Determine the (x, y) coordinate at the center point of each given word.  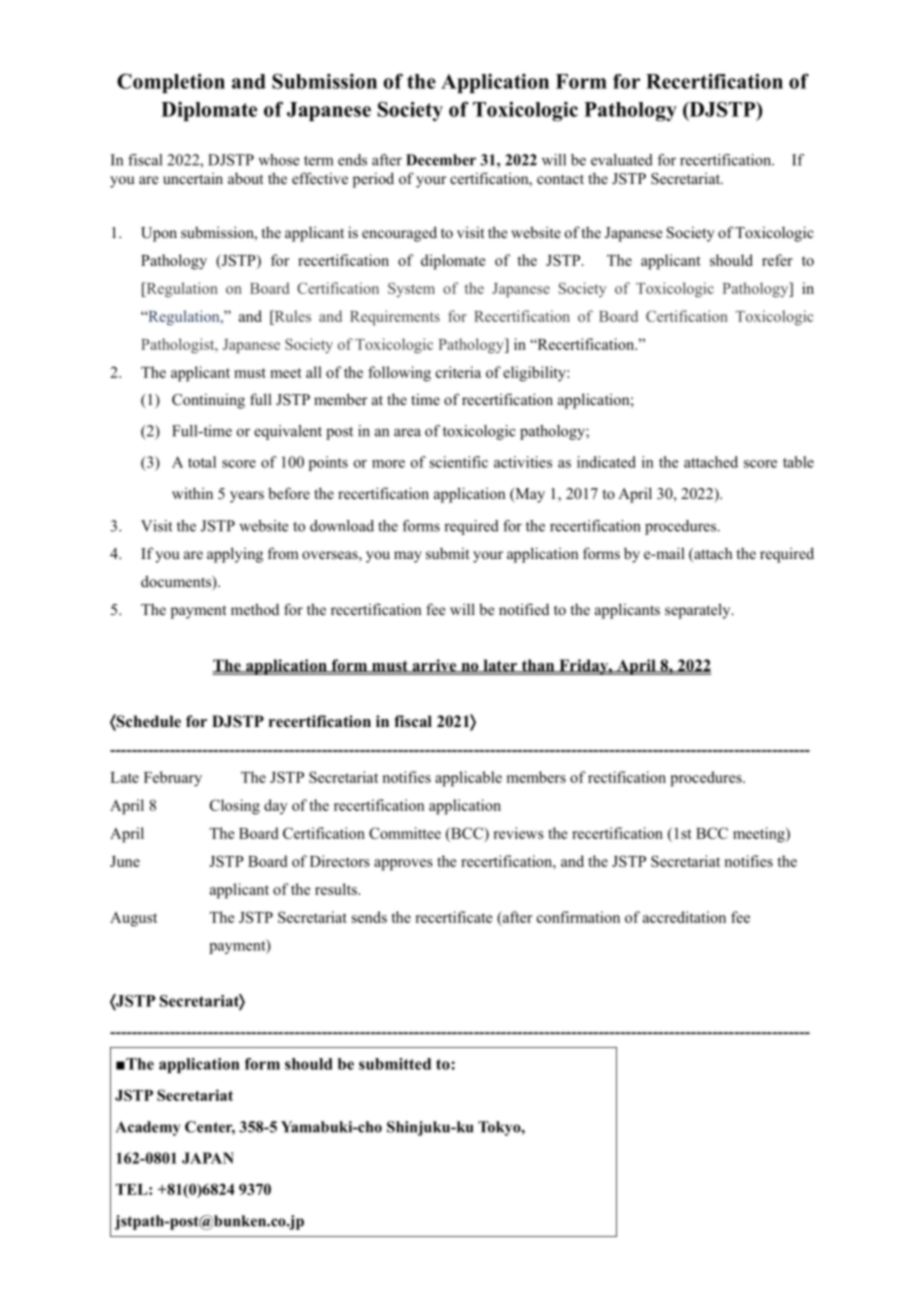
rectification (627, 777)
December (441, 160)
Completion (171, 83)
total (202, 462)
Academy (148, 1128)
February (173, 779)
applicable (468, 779)
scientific (459, 462)
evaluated (622, 160)
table (798, 462)
